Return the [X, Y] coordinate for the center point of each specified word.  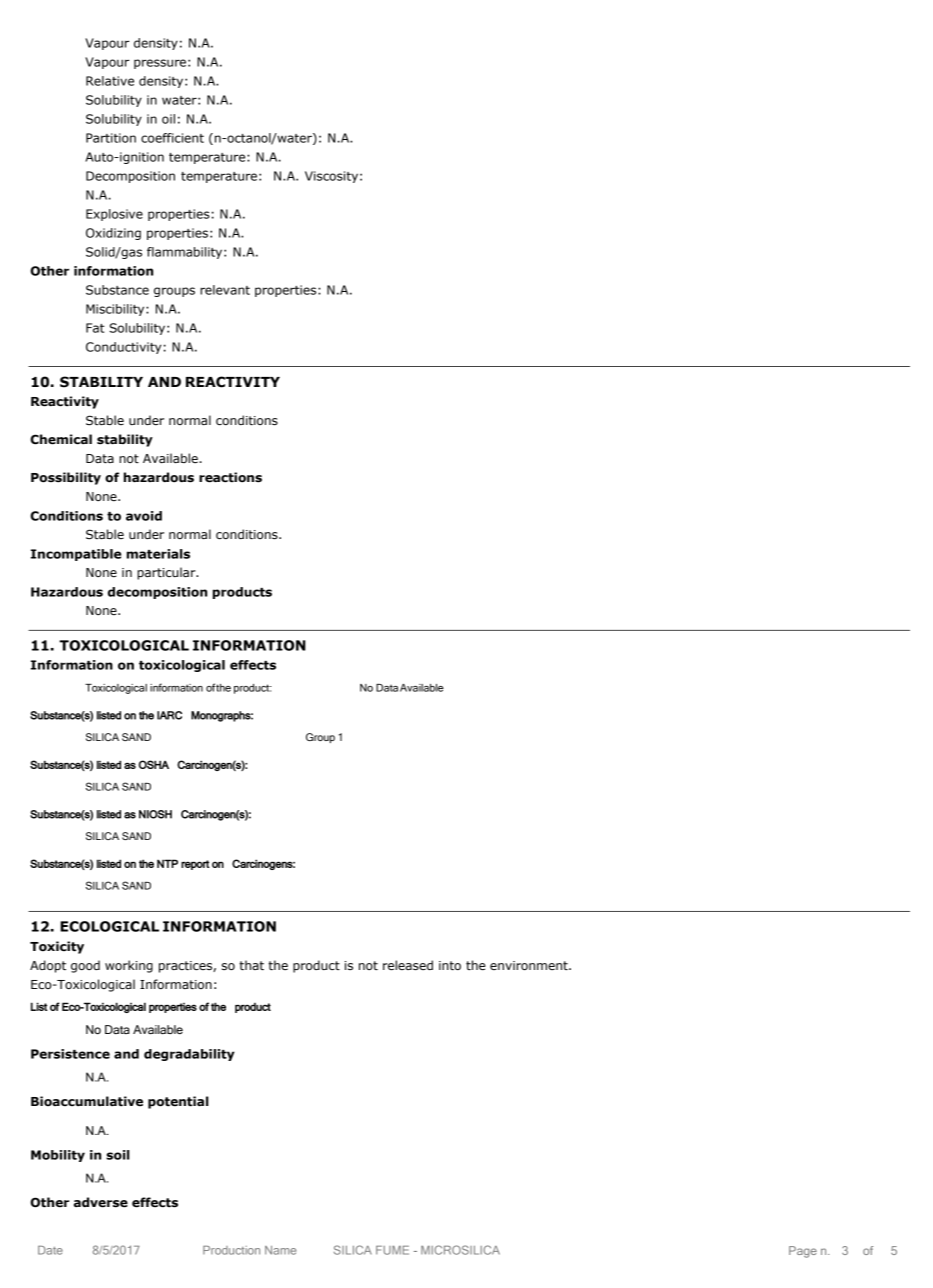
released [408, 965]
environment [530, 965]
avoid [144, 516]
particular [167, 573]
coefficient [172, 138]
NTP [167, 863]
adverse [101, 1202]
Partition [111, 138]
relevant [225, 290]
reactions [230, 477]
